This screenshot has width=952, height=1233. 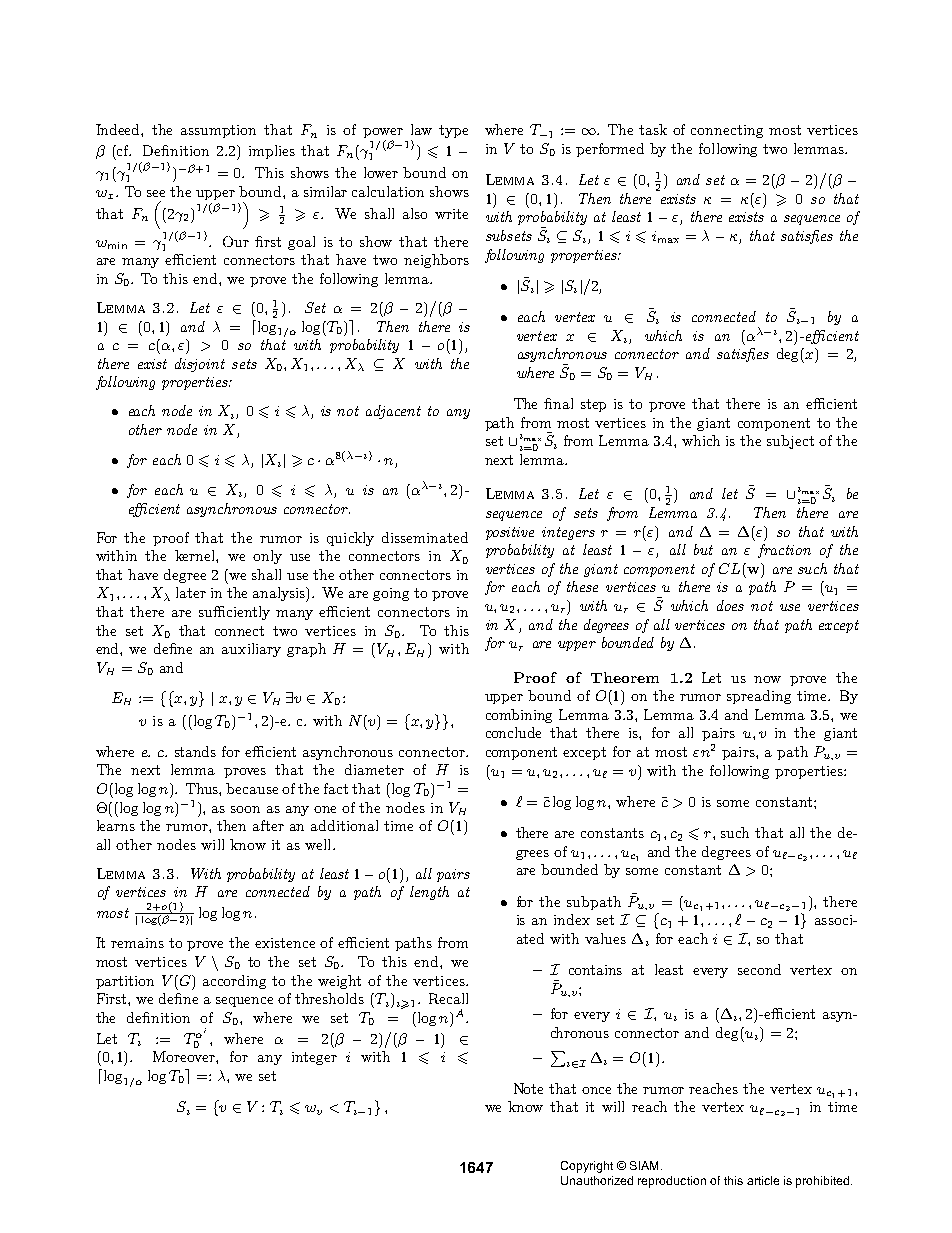 What do you see at coordinates (429, 893) in the screenshot?
I see `length` at bounding box center [429, 893].
